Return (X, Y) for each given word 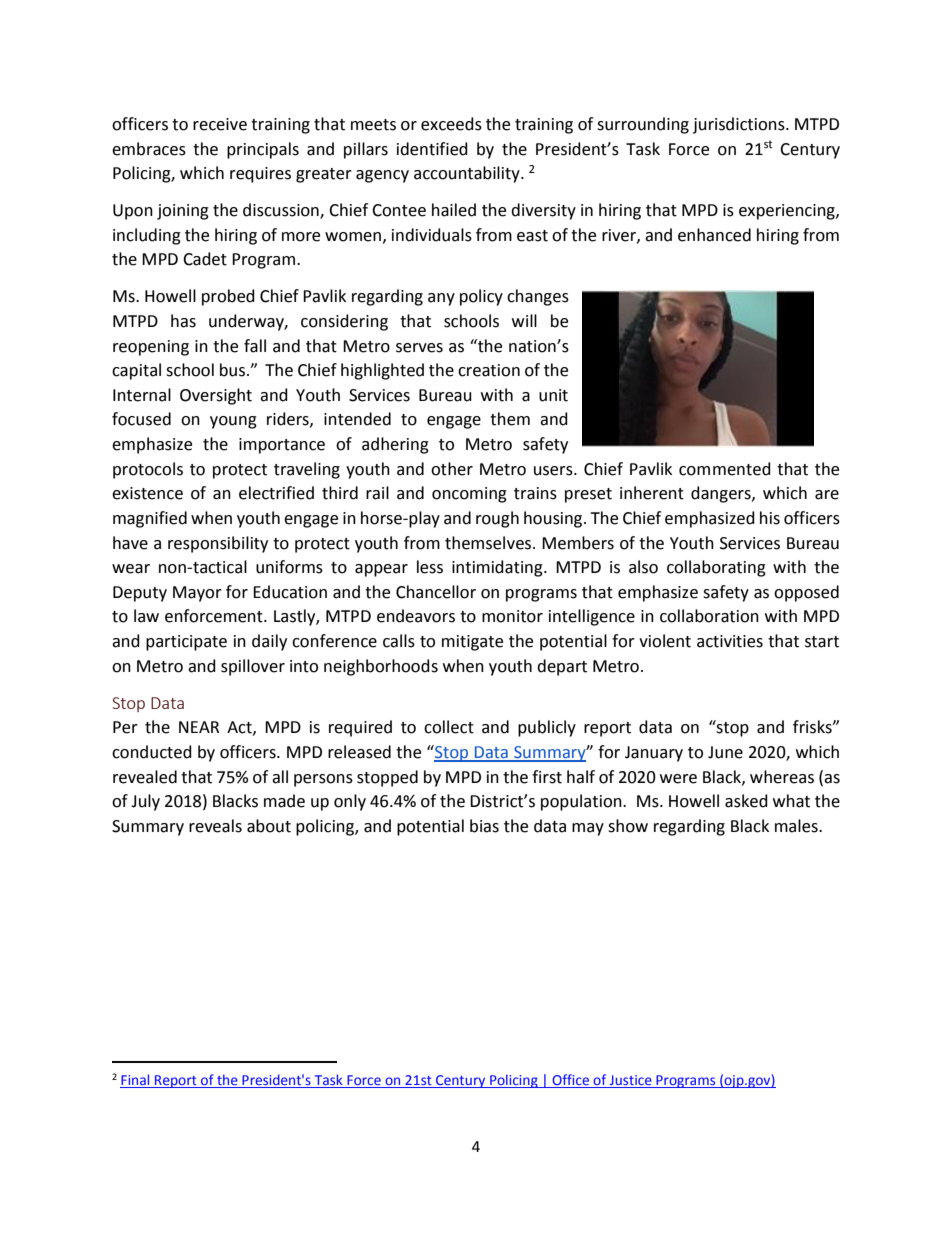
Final (136, 1081)
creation (489, 370)
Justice (631, 1081)
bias (484, 826)
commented (725, 469)
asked (746, 801)
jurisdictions (740, 125)
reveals (215, 826)
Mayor (197, 594)
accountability (468, 174)
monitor (512, 616)
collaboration (709, 616)
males (797, 826)
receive (220, 124)
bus (234, 370)
